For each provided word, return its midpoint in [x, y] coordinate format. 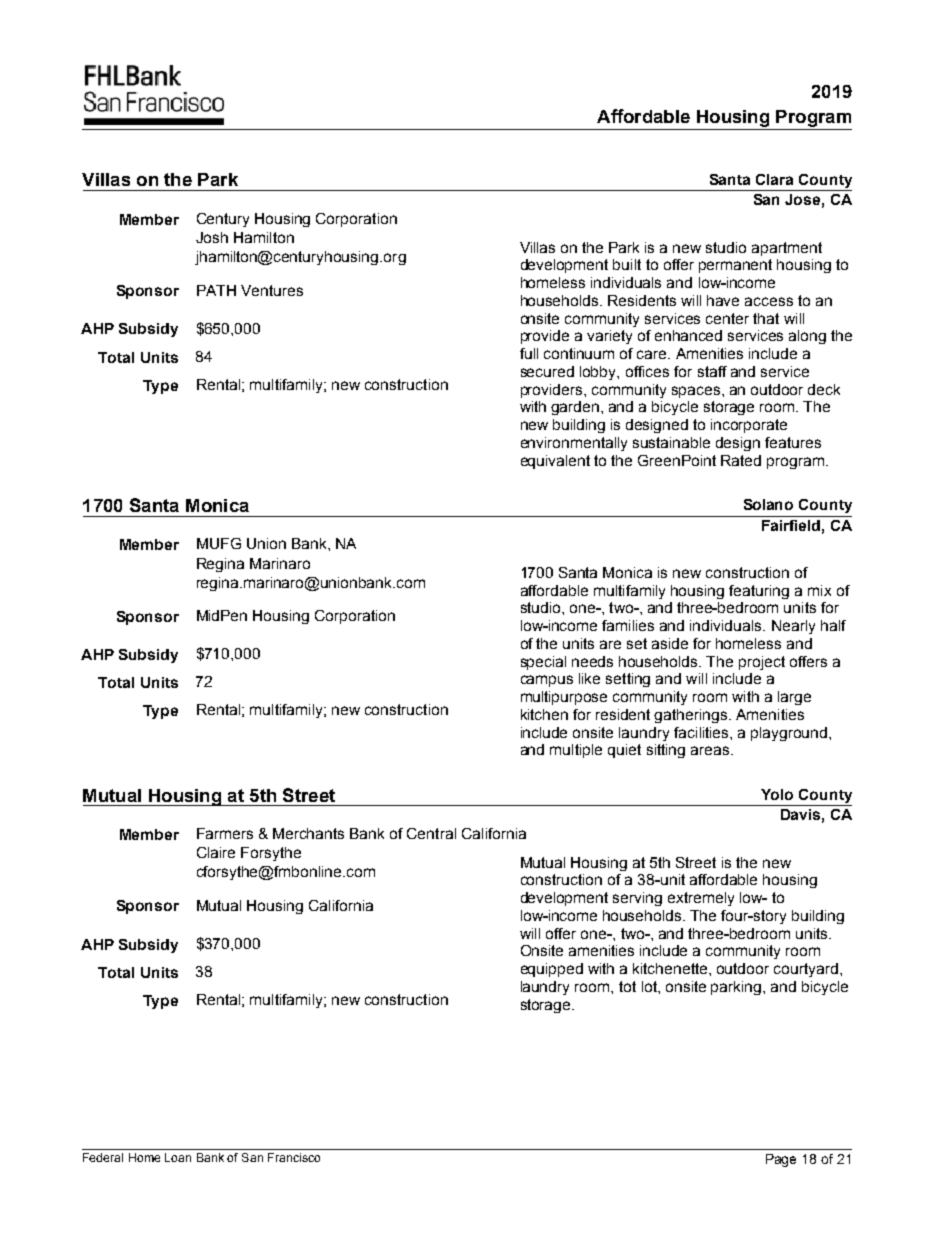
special [543, 663]
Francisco [294, 1157]
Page [781, 1160]
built [627, 264]
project [762, 663]
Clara [774, 179]
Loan [178, 1157]
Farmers [225, 833]
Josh [212, 237]
